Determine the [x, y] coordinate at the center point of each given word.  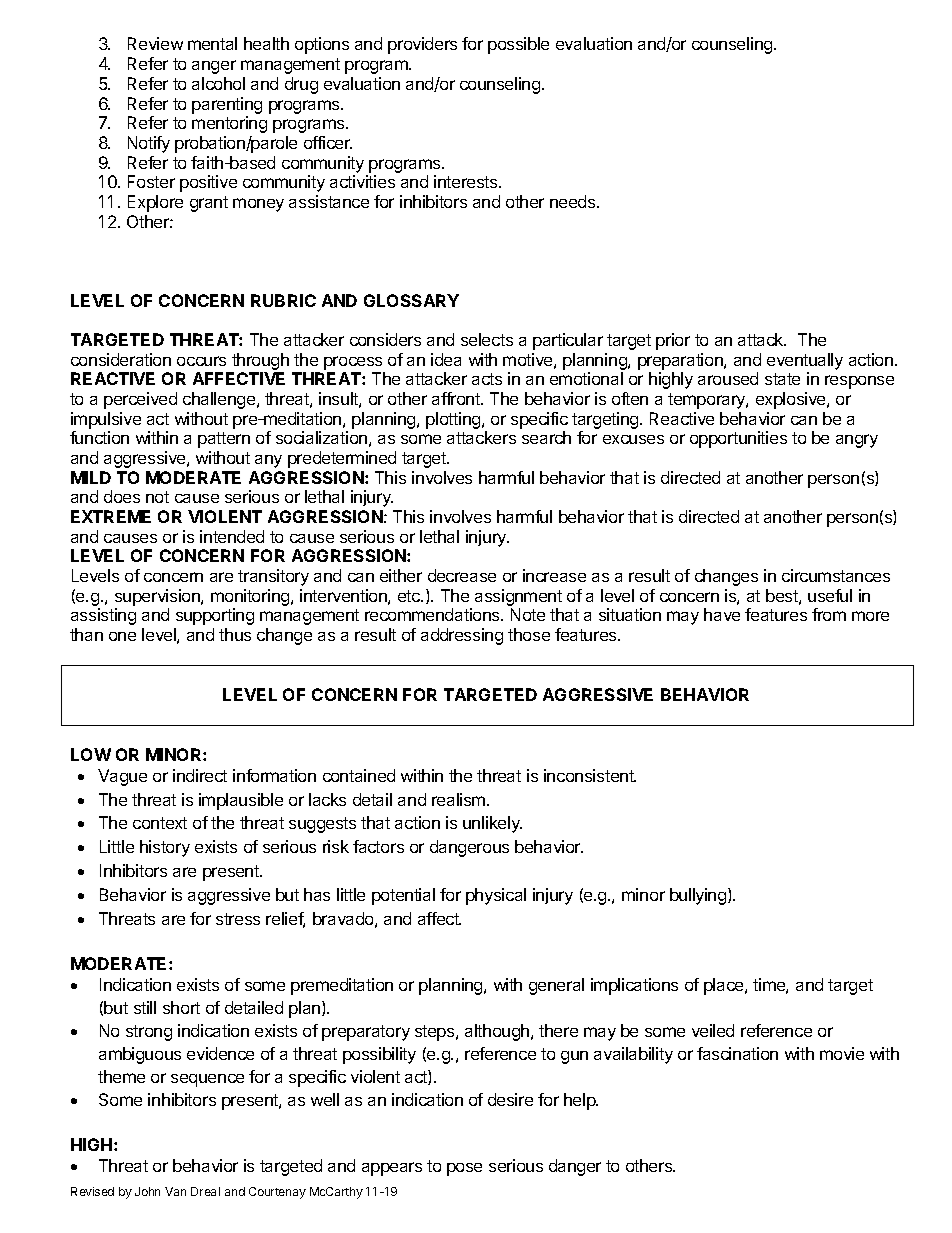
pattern [224, 440]
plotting [454, 420]
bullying [699, 896]
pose [464, 1169]
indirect [200, 775]
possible [518, 45]
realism [460, 799]
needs [574, 201]
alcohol [218, 83]
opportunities [738, 439]
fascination [737, 1053]
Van [175, 1191]
